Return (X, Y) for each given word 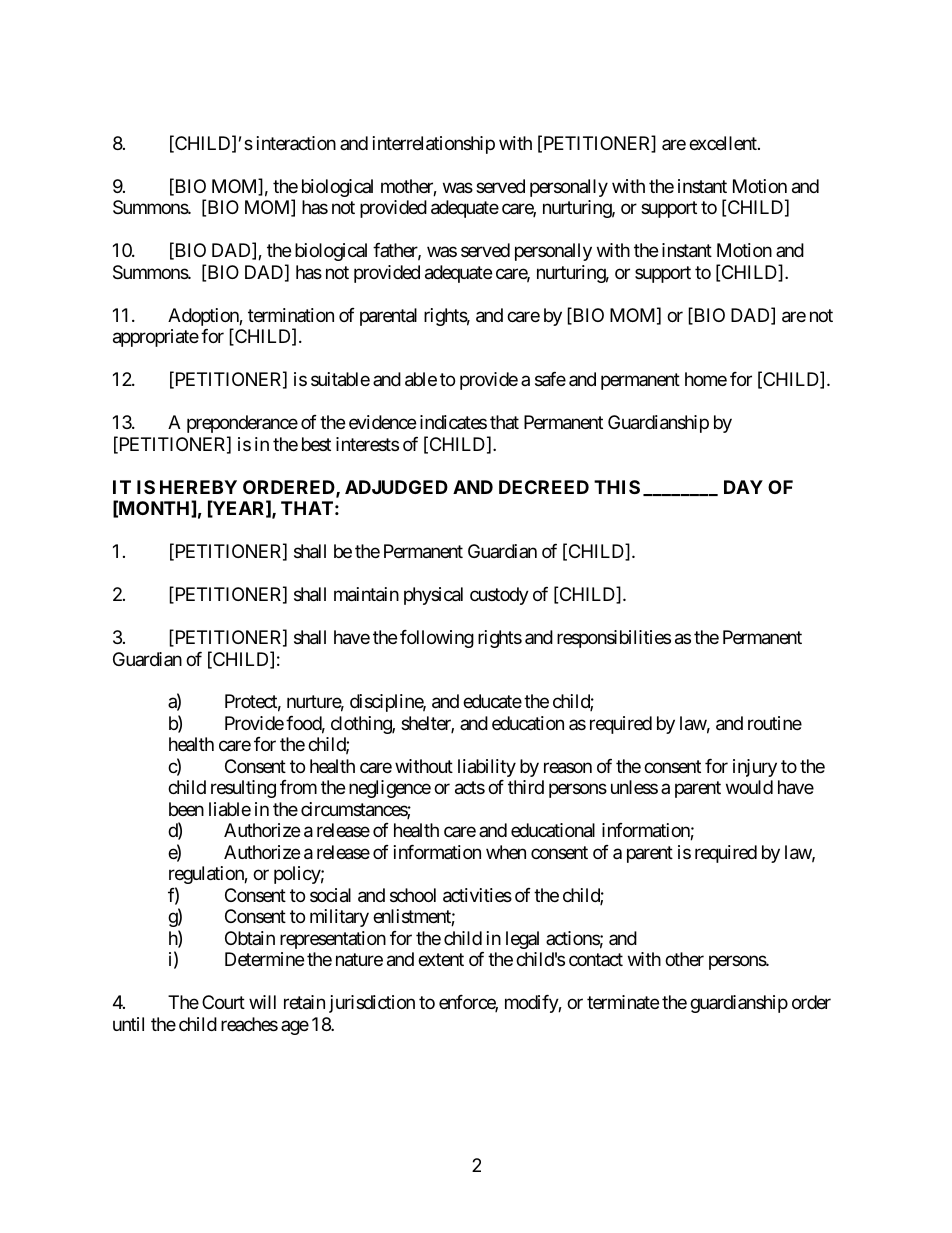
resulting (243, 789)
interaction (296, 143)
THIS (617, 487)
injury (755, 768)
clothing (362, 725)
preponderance (242, 424)
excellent (724, 143)
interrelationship (434, 145)
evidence (382, 422)
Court (223, 1002)
